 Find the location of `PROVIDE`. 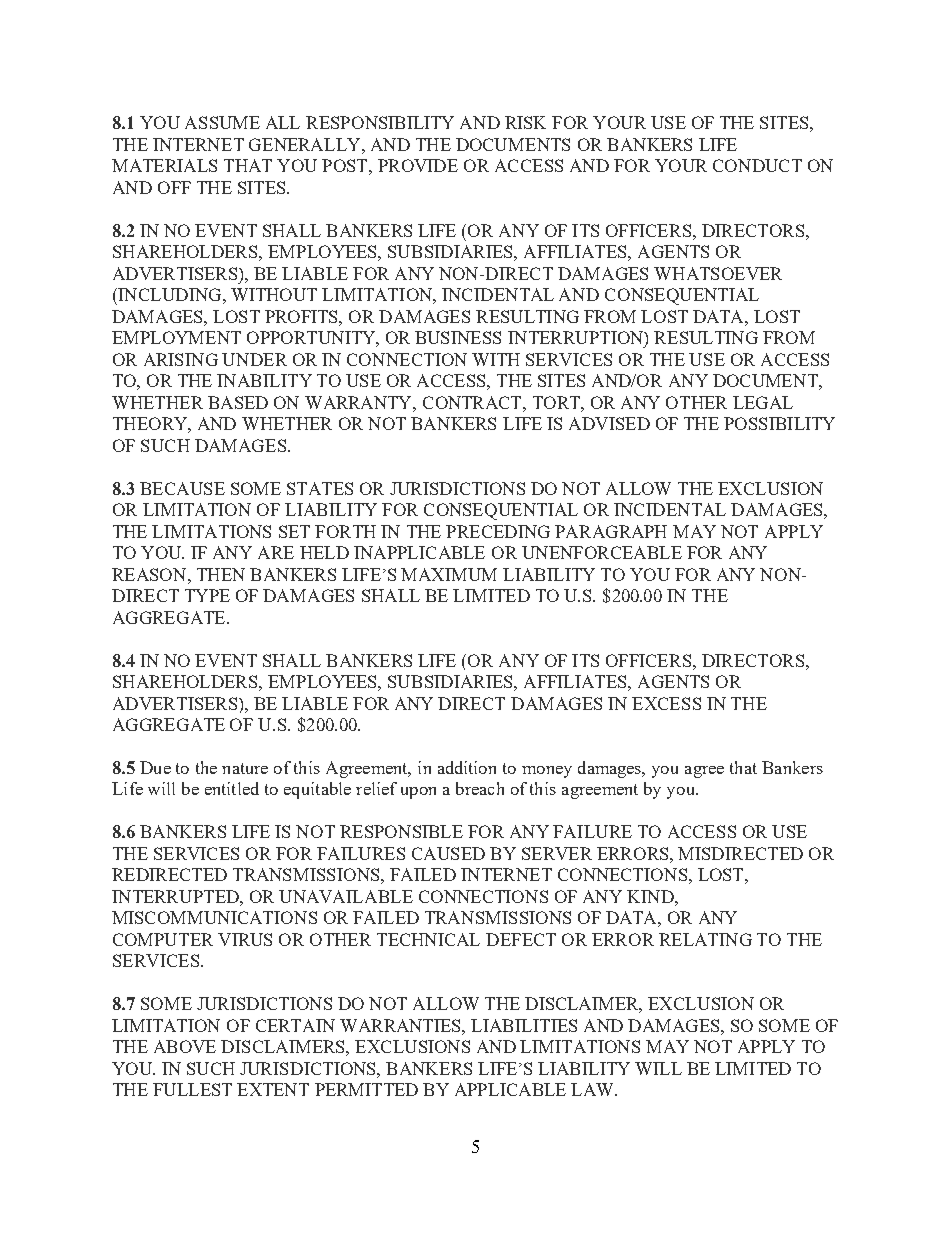

PROVIDE is located at coordinates (418, 165).
